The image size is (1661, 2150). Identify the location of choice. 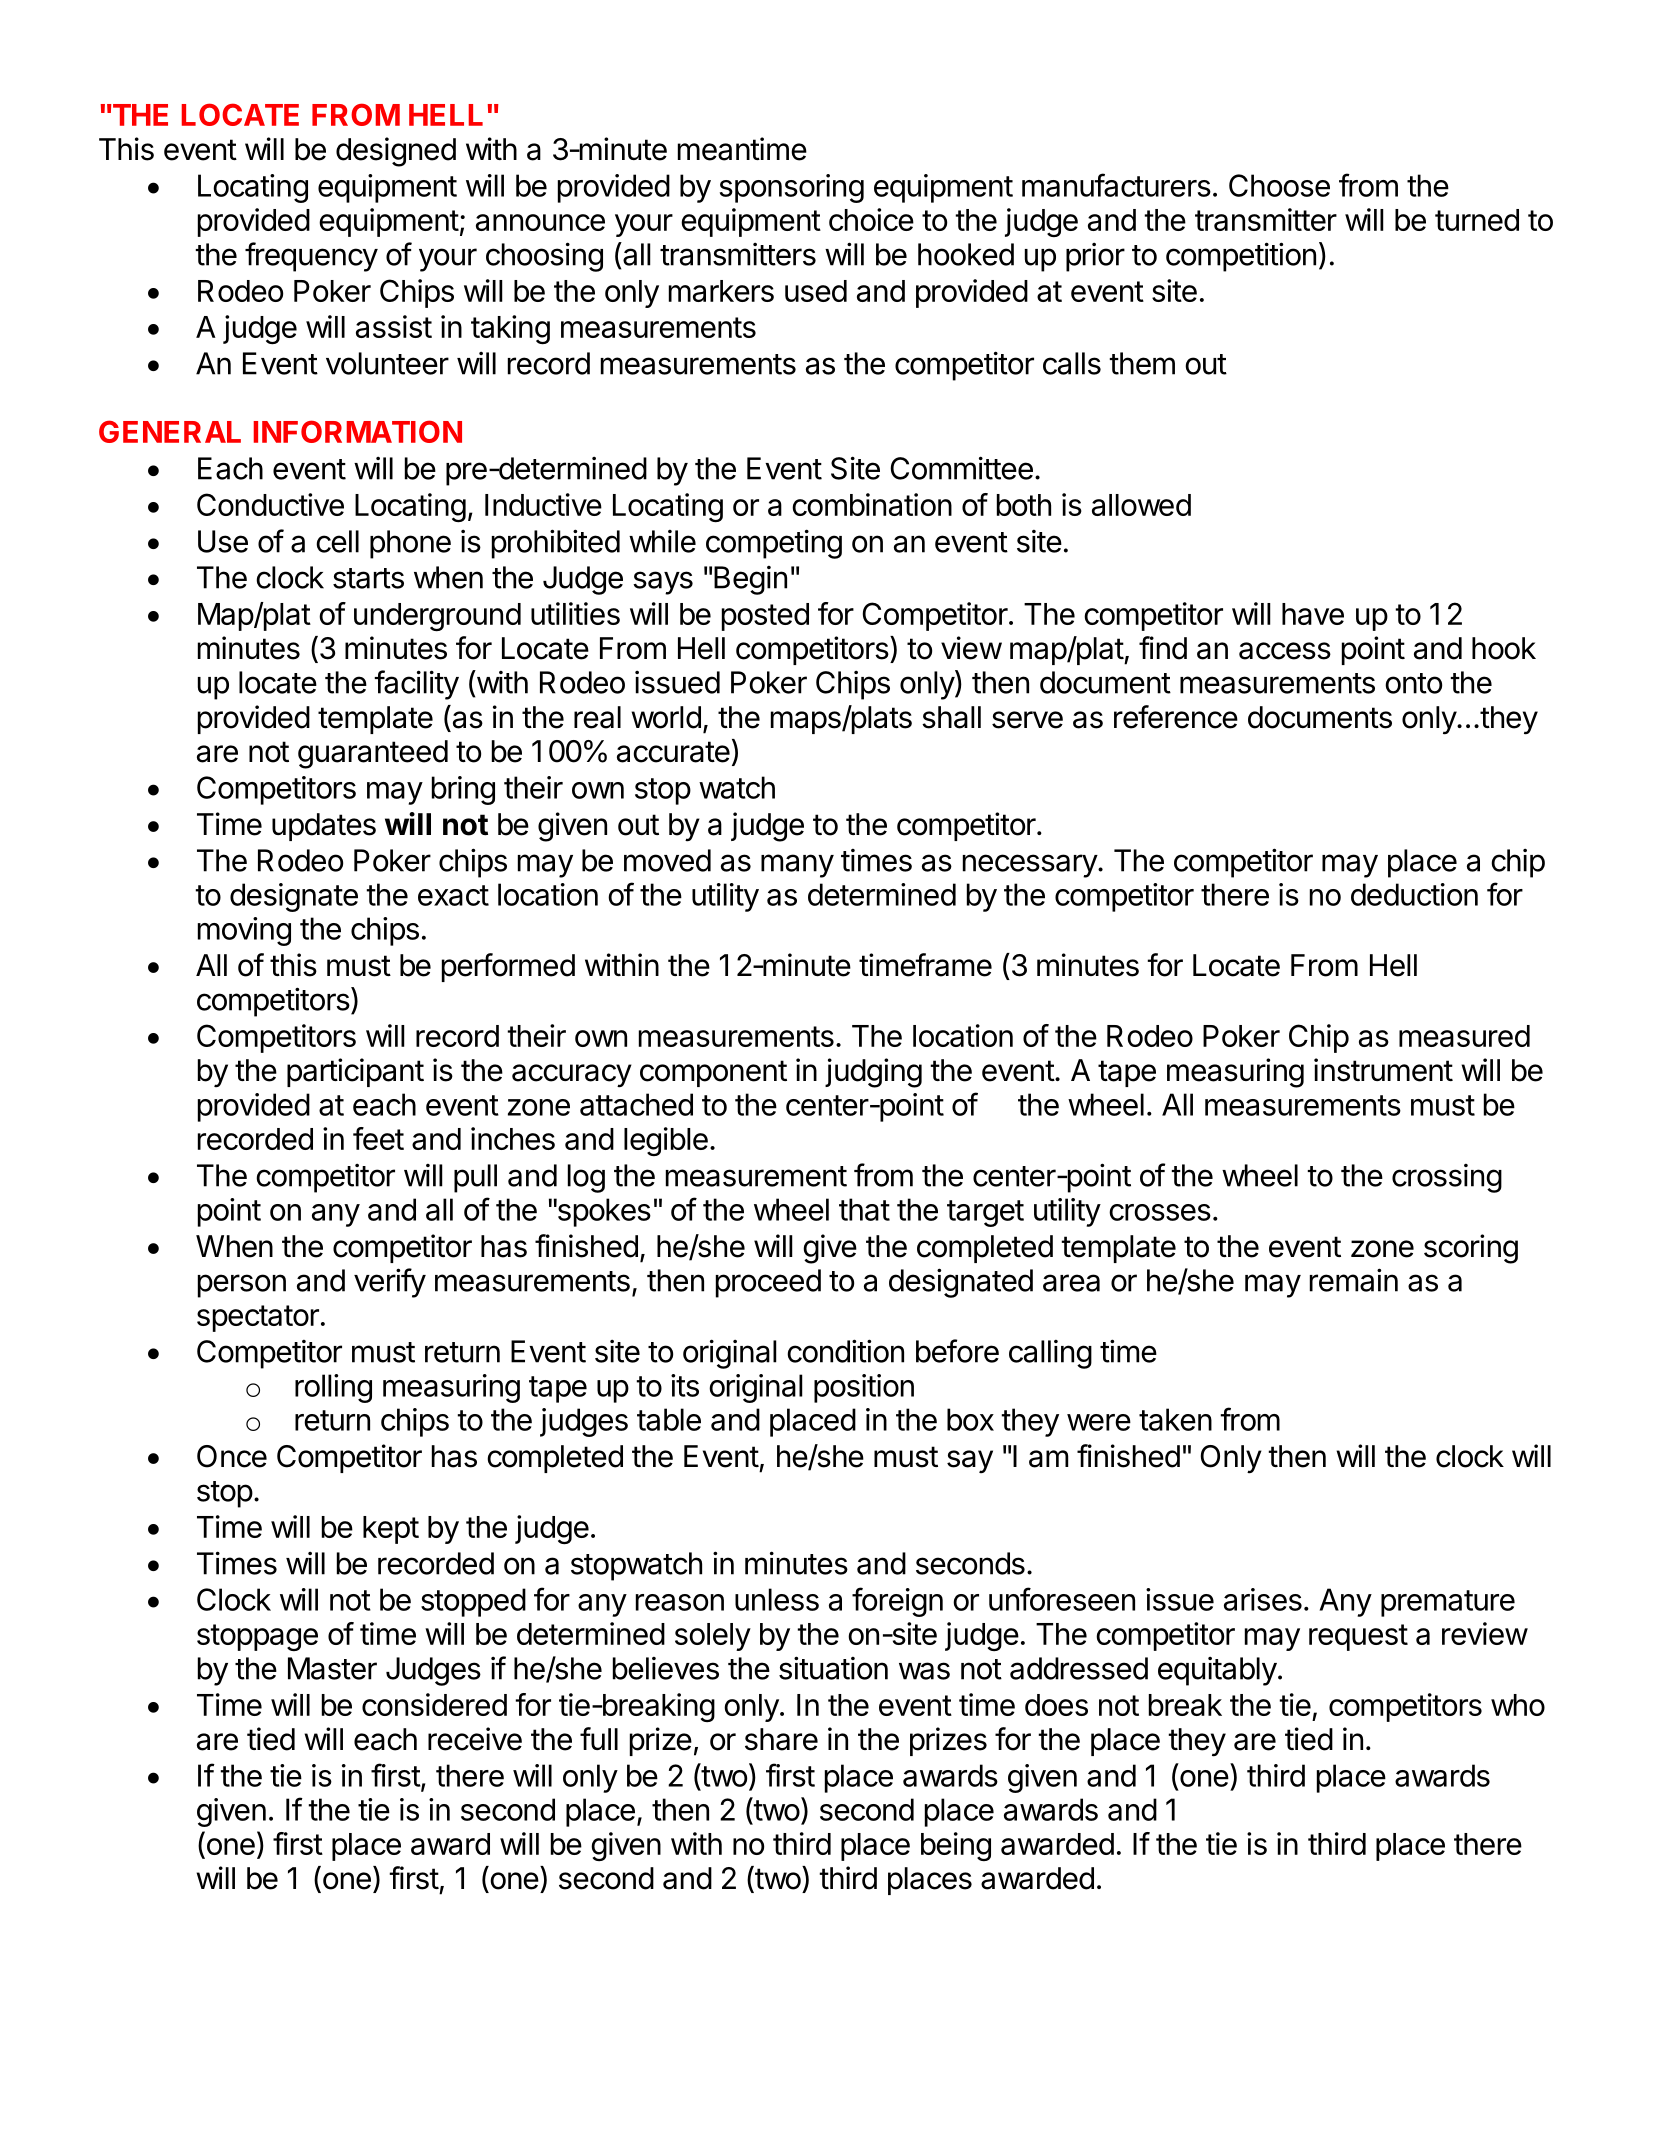
(871, 219).
